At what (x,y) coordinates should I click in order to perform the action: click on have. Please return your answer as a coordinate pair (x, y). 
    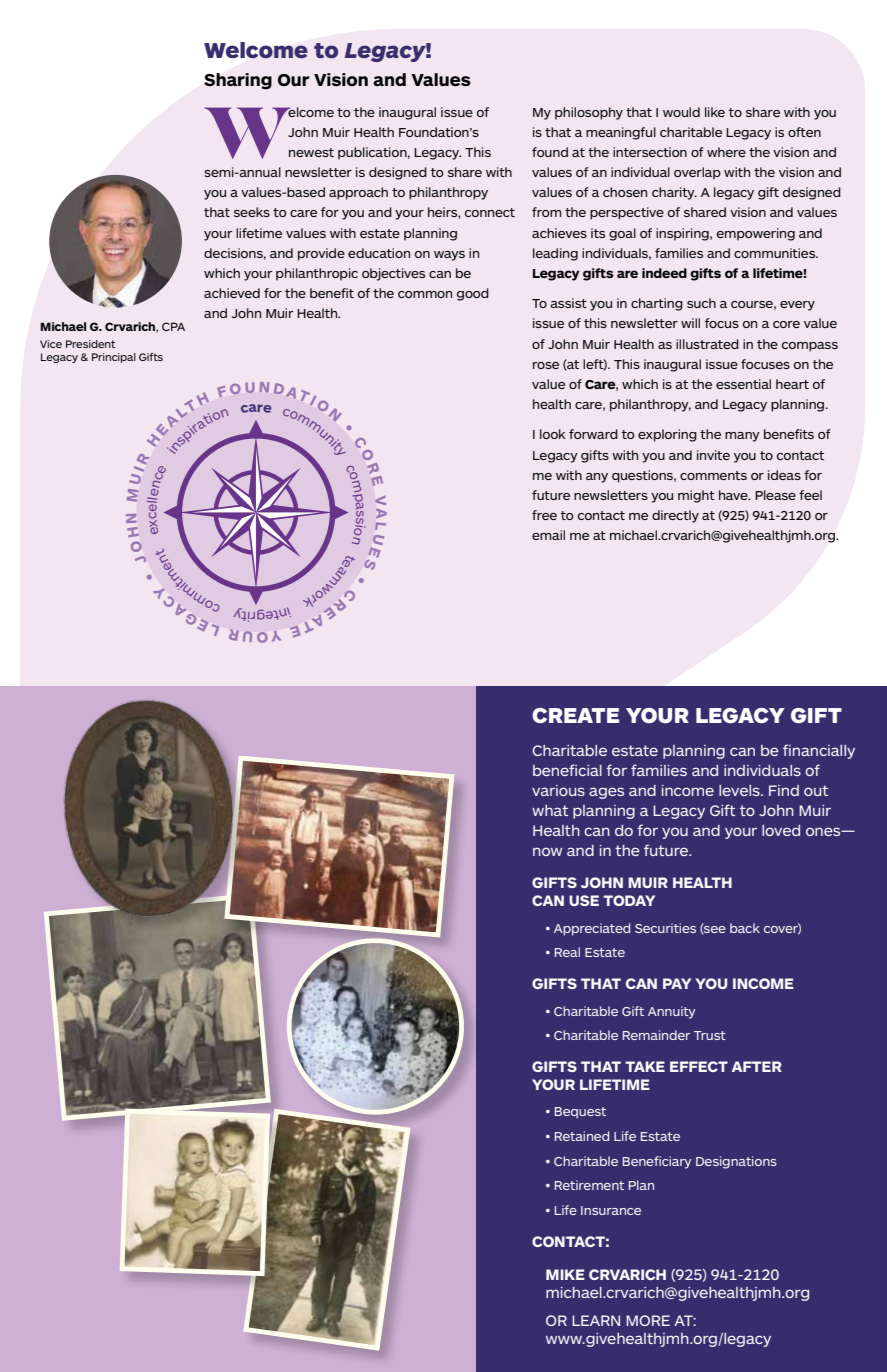
    Looking at the image, I should click on (734, 495).
